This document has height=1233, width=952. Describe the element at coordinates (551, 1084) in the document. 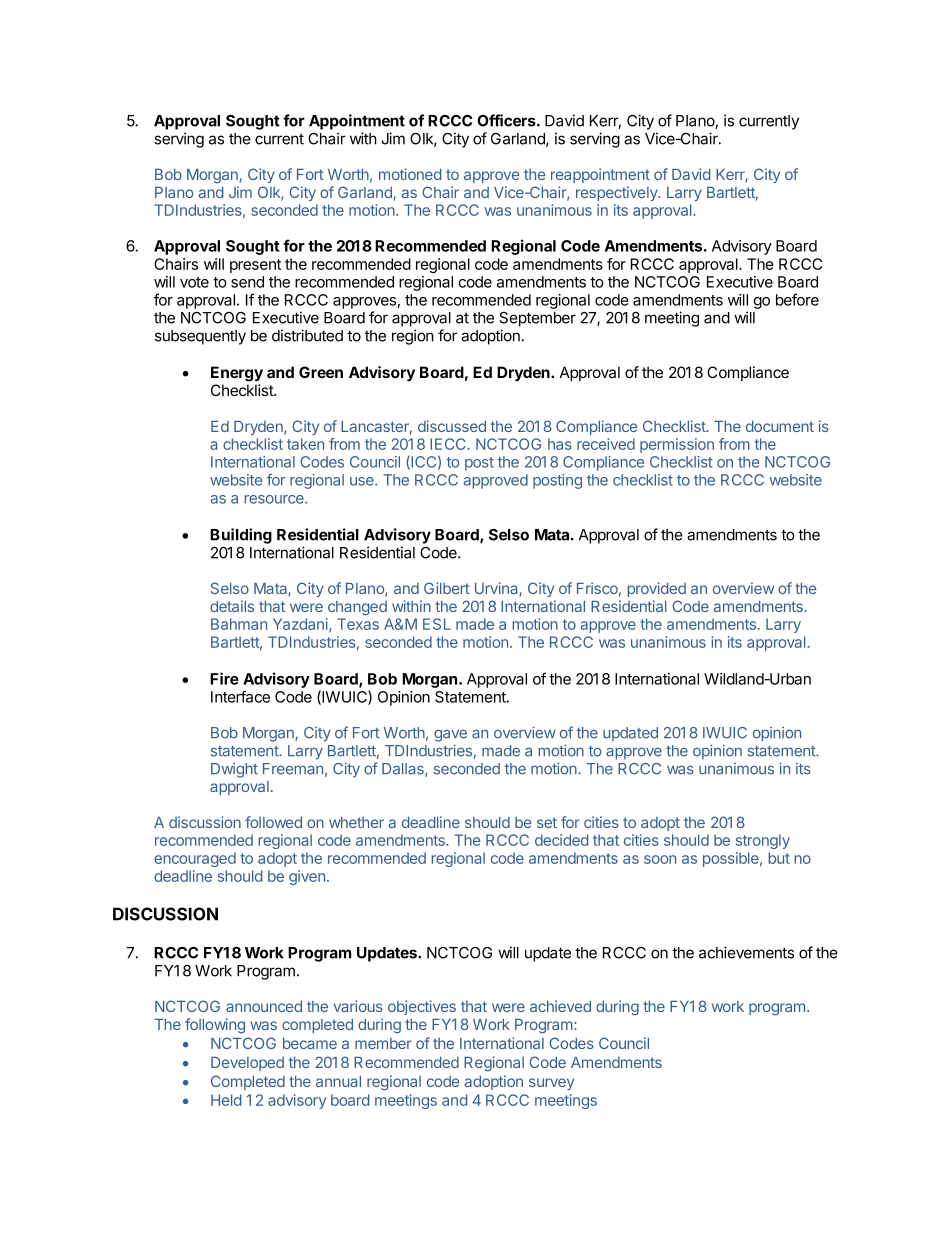

I see `survey` at that location.
